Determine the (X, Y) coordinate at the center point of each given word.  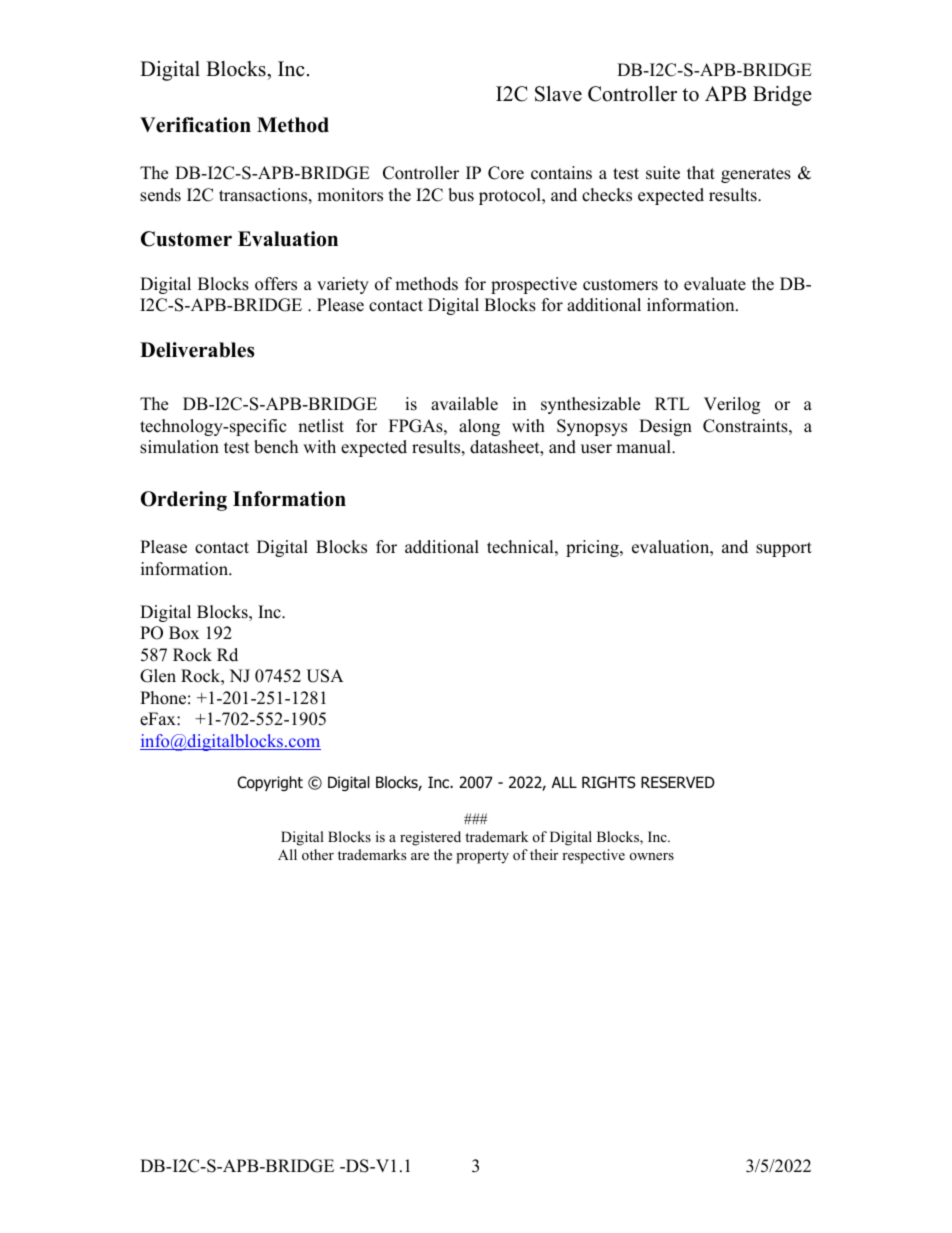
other (318, 854)
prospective (534, 285)
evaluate (715, 284)
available (464, 404)
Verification (195, 125)
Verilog (732, 405)
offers (276, 284)
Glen (158, 676)
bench (276, 447)
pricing (593, 548)
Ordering (184, 501)
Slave (558, 94)
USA (325, 676)
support (784, 549)
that (701, 172)
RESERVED (678, 782)
